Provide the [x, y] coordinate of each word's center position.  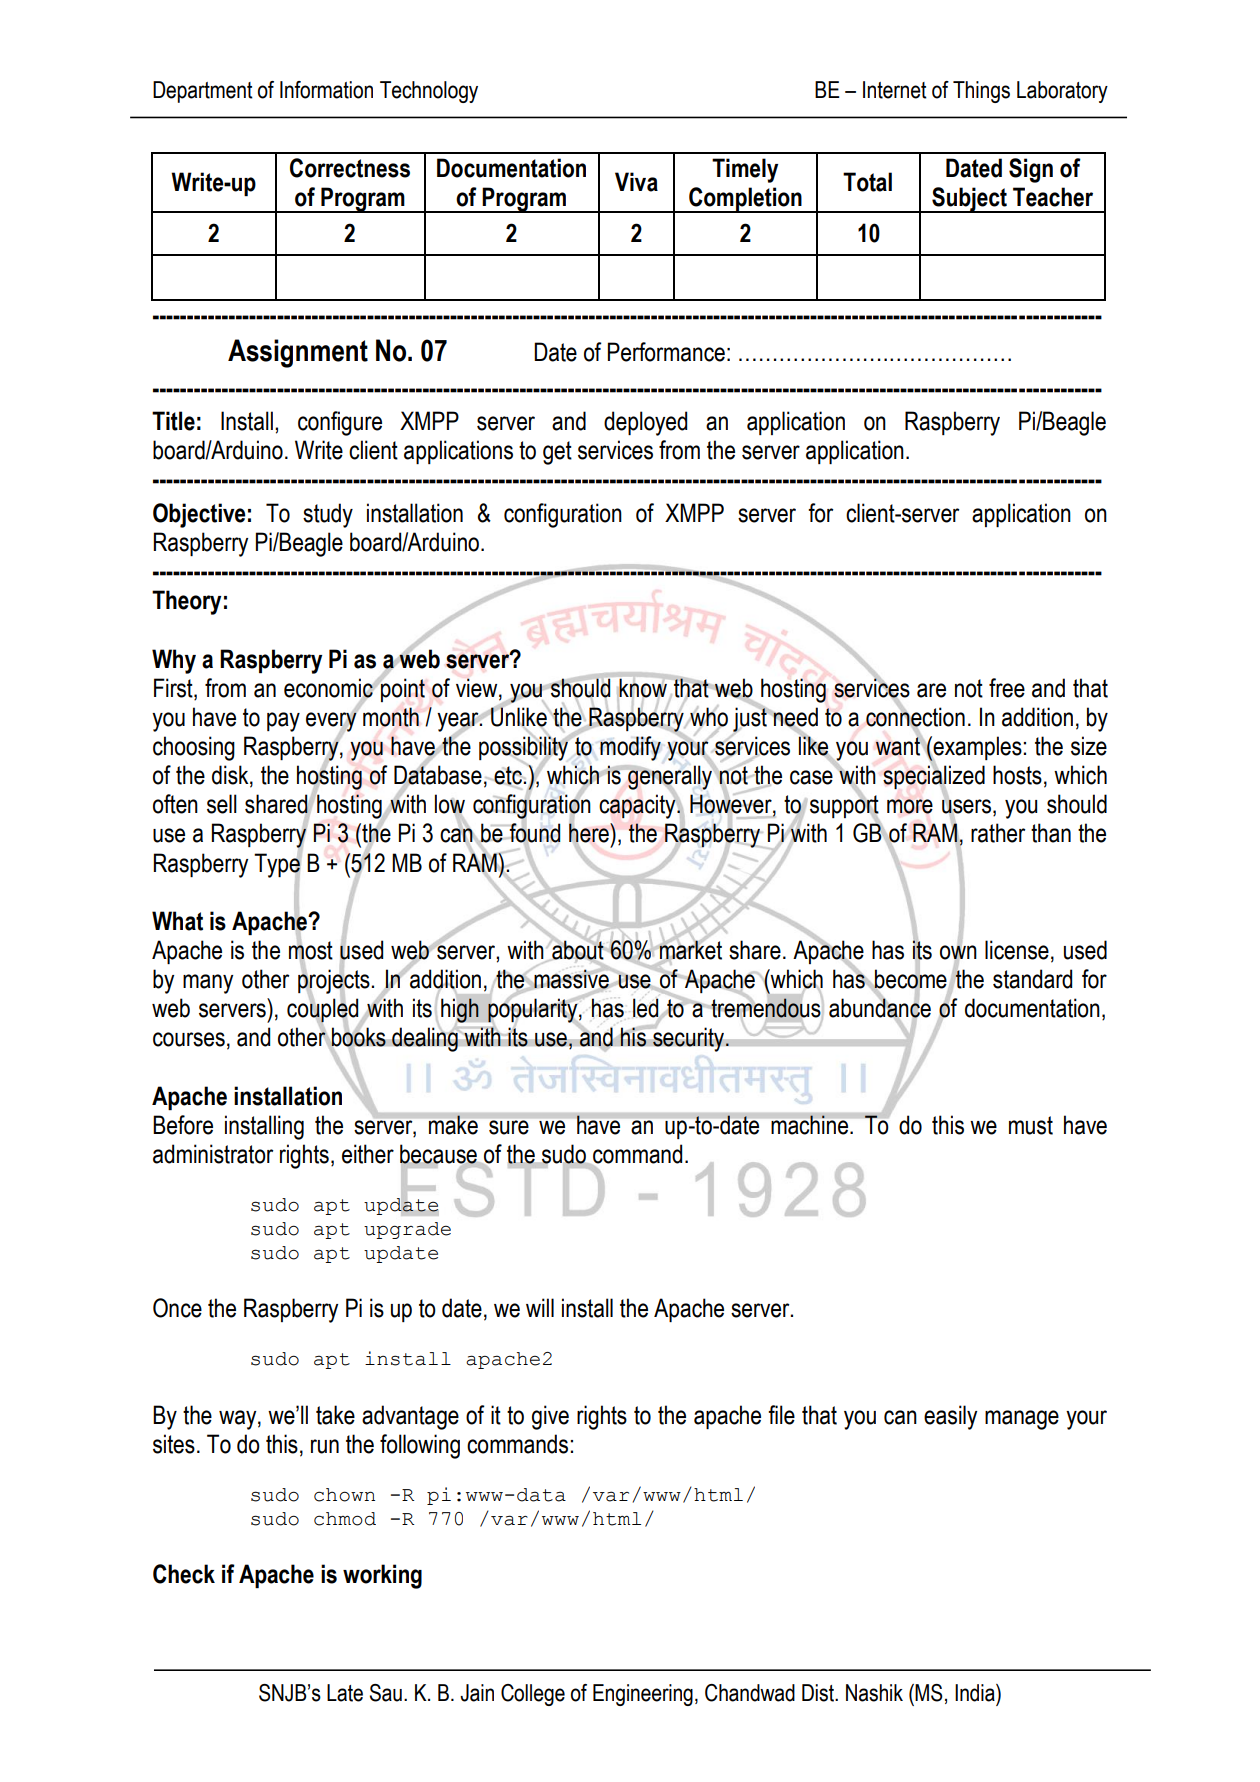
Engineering [643, 1695]
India [976, 1693]
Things [981, 92]
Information [326, 90]
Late [345, 1693]
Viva [636, 182]
